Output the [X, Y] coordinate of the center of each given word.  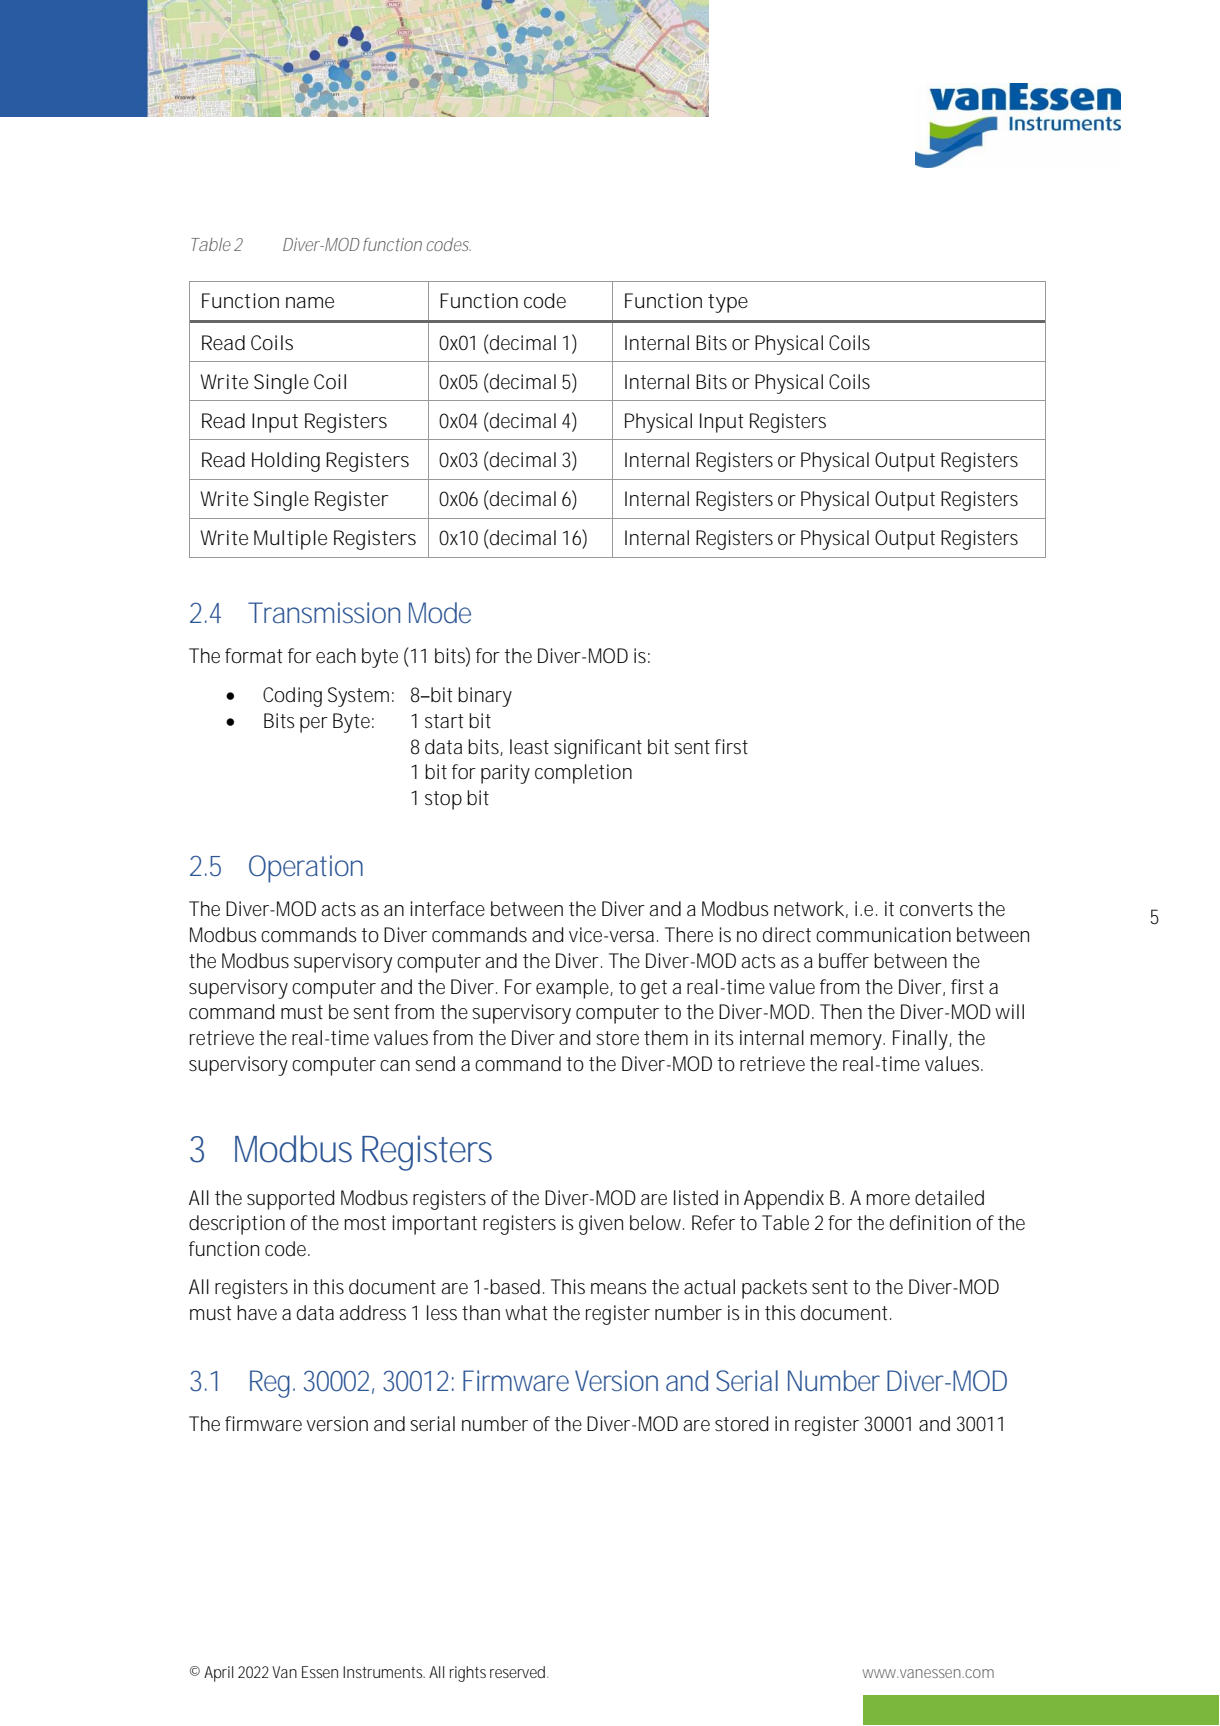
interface [448, 909]
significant [598, 749]
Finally [920, 1040]
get [654, 989]
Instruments [383, 1672]
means [619, 1288]
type [728, 303]
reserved [517, 1672]
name [310, 303]
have [257, 1313]
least [529, 746]
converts [936, 909]
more [888, 1200]
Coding [292, 697]
